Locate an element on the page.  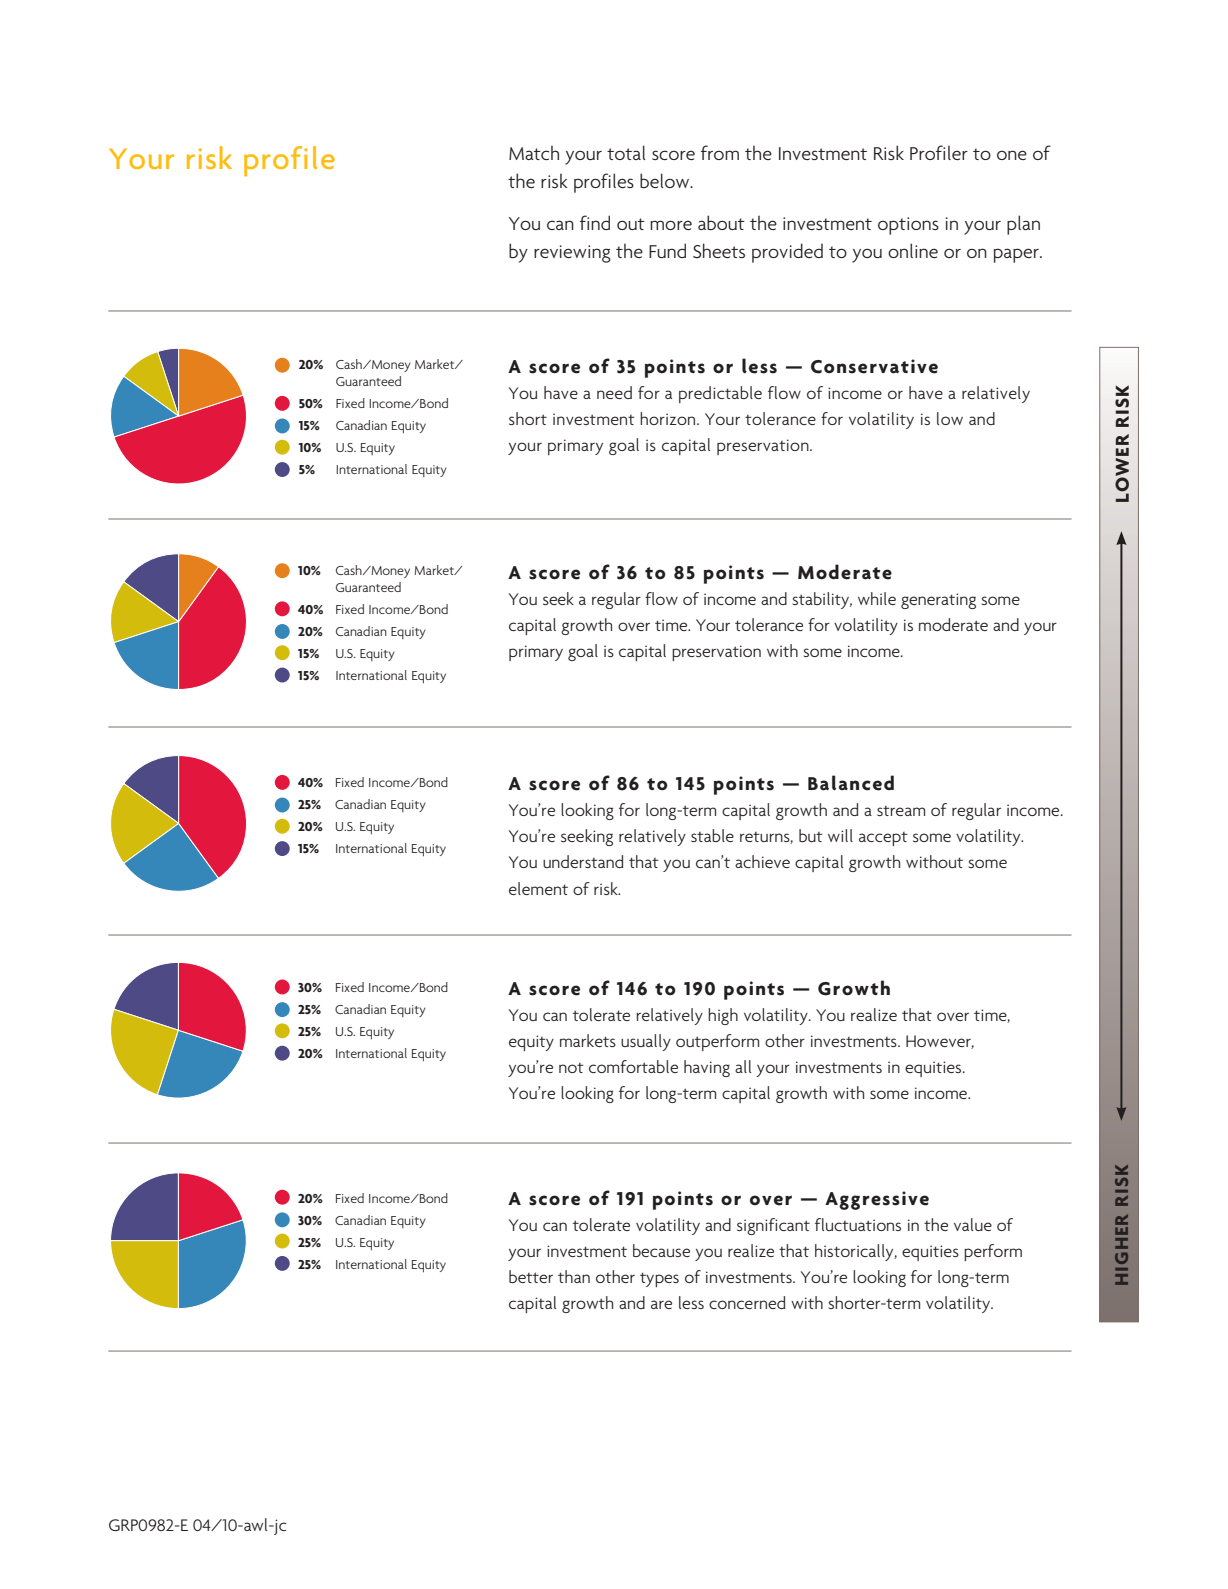
understand is located at coordinates (583, 861).
